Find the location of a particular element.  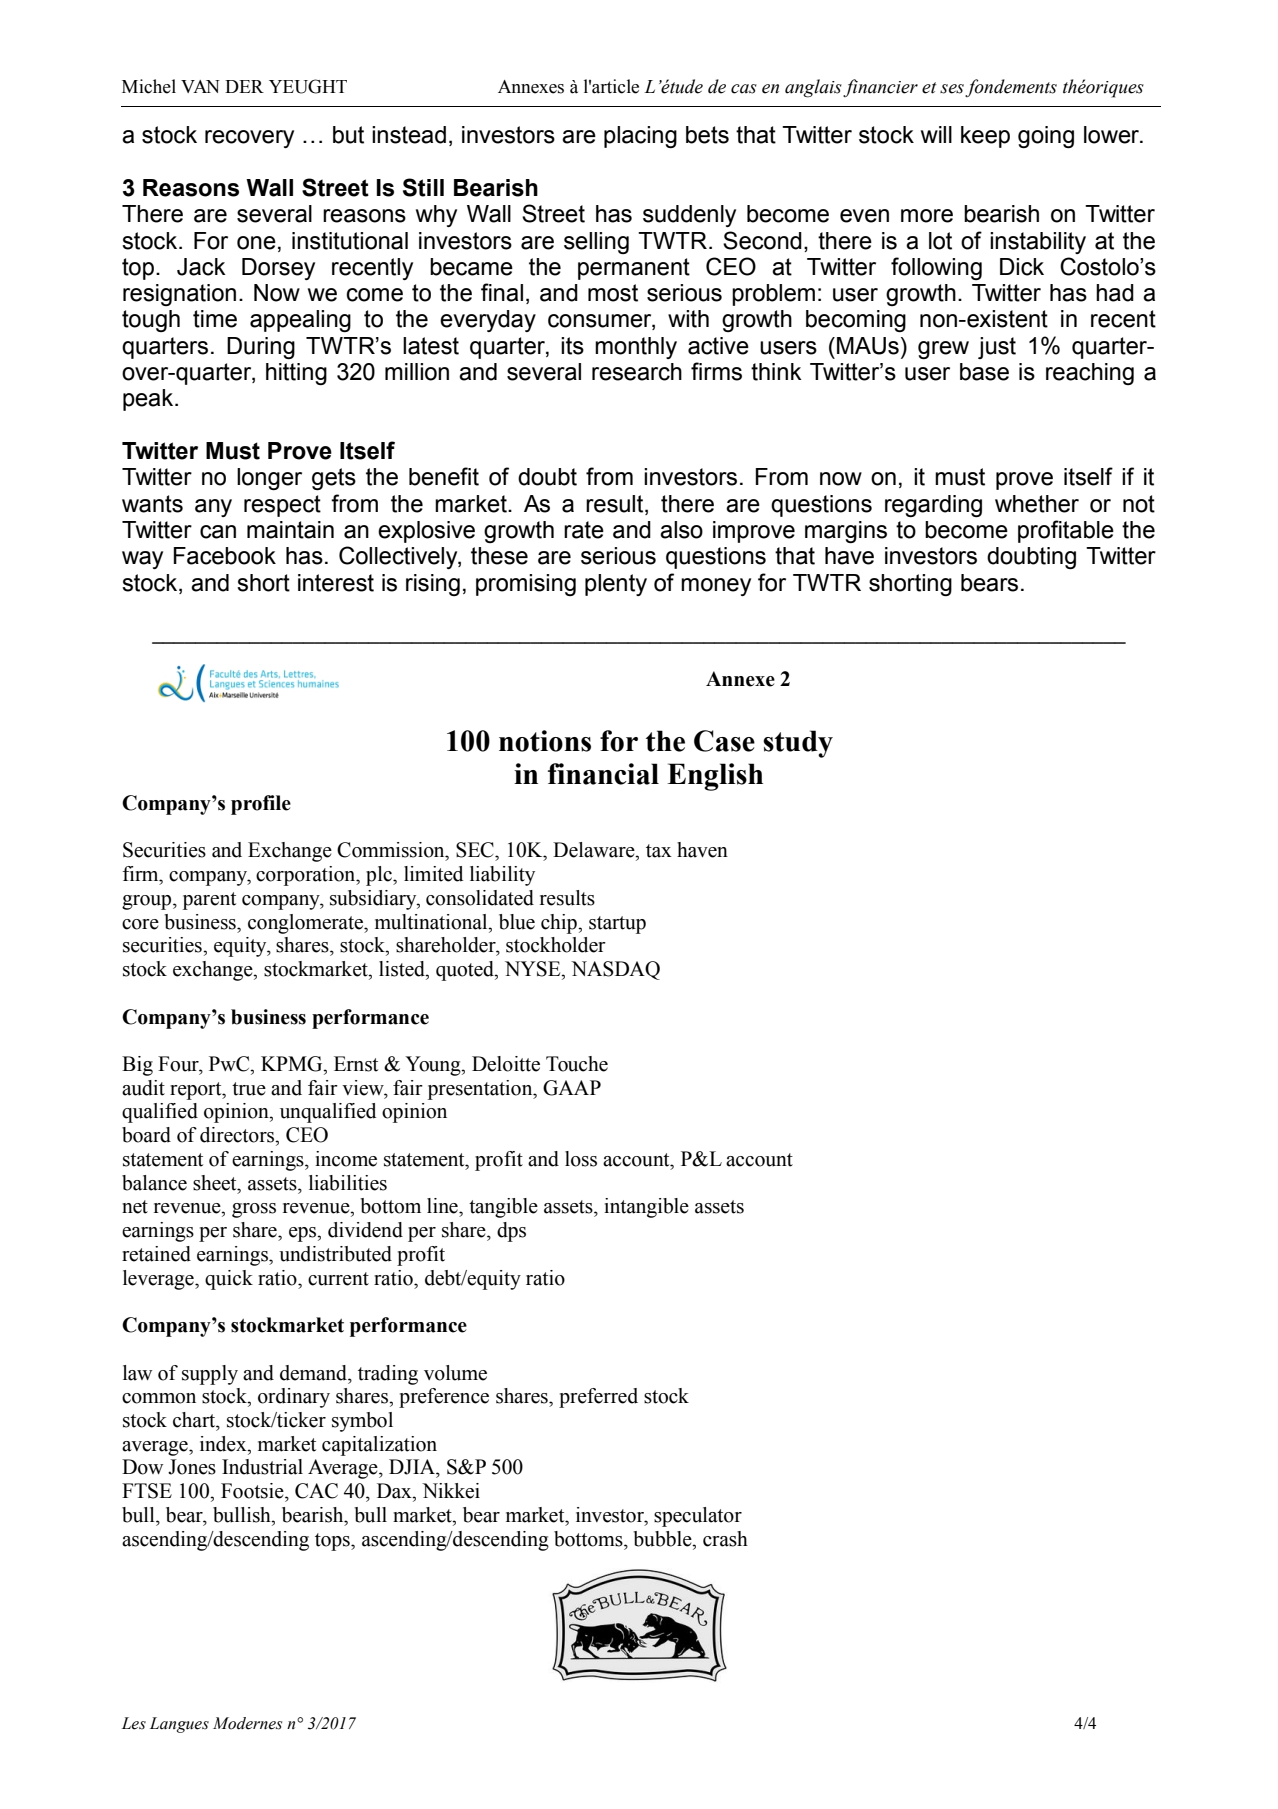

preferred is located at coordinates (598, 1398).
